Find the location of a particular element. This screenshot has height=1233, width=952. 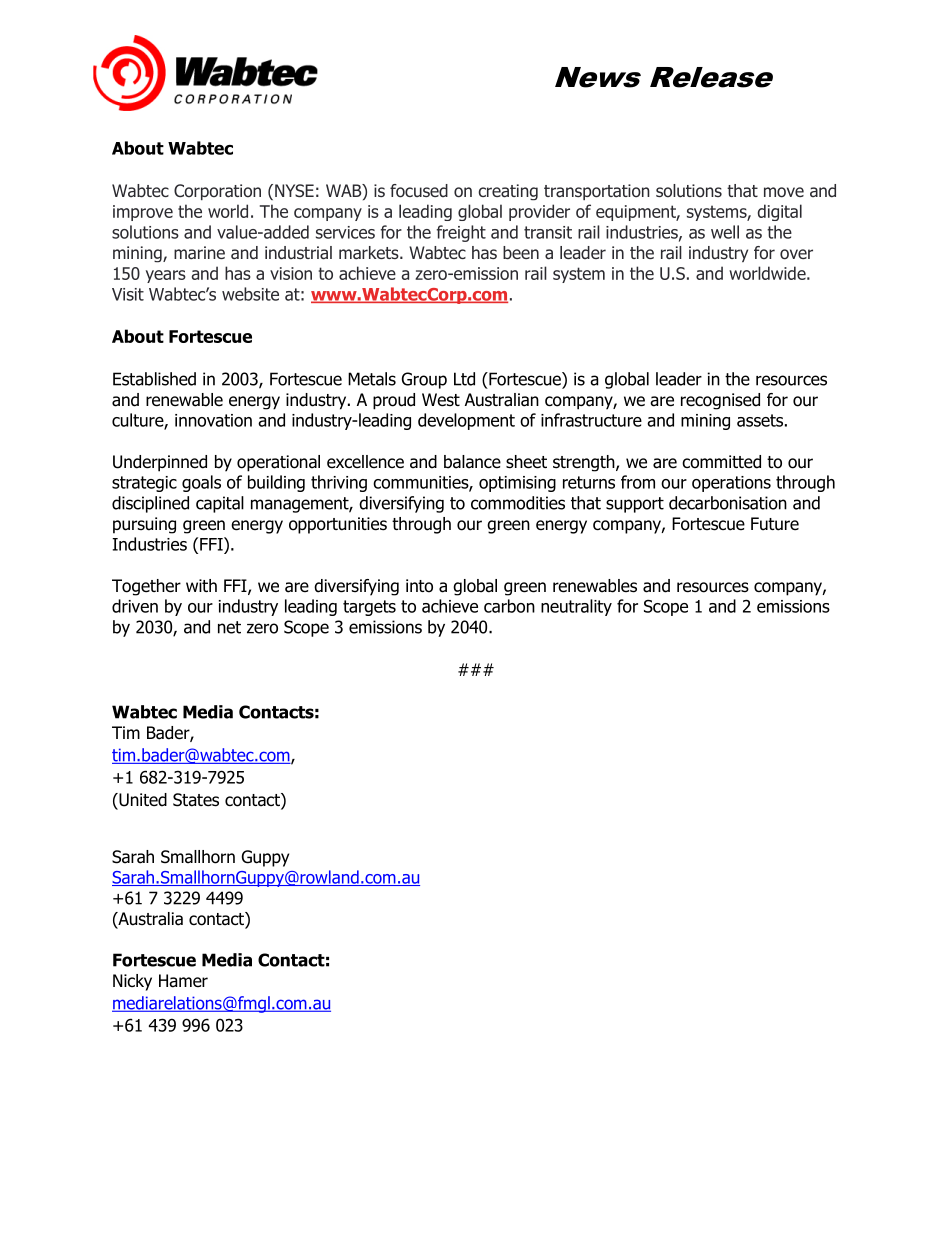

Nicky is located at coordinates (132, 982).
